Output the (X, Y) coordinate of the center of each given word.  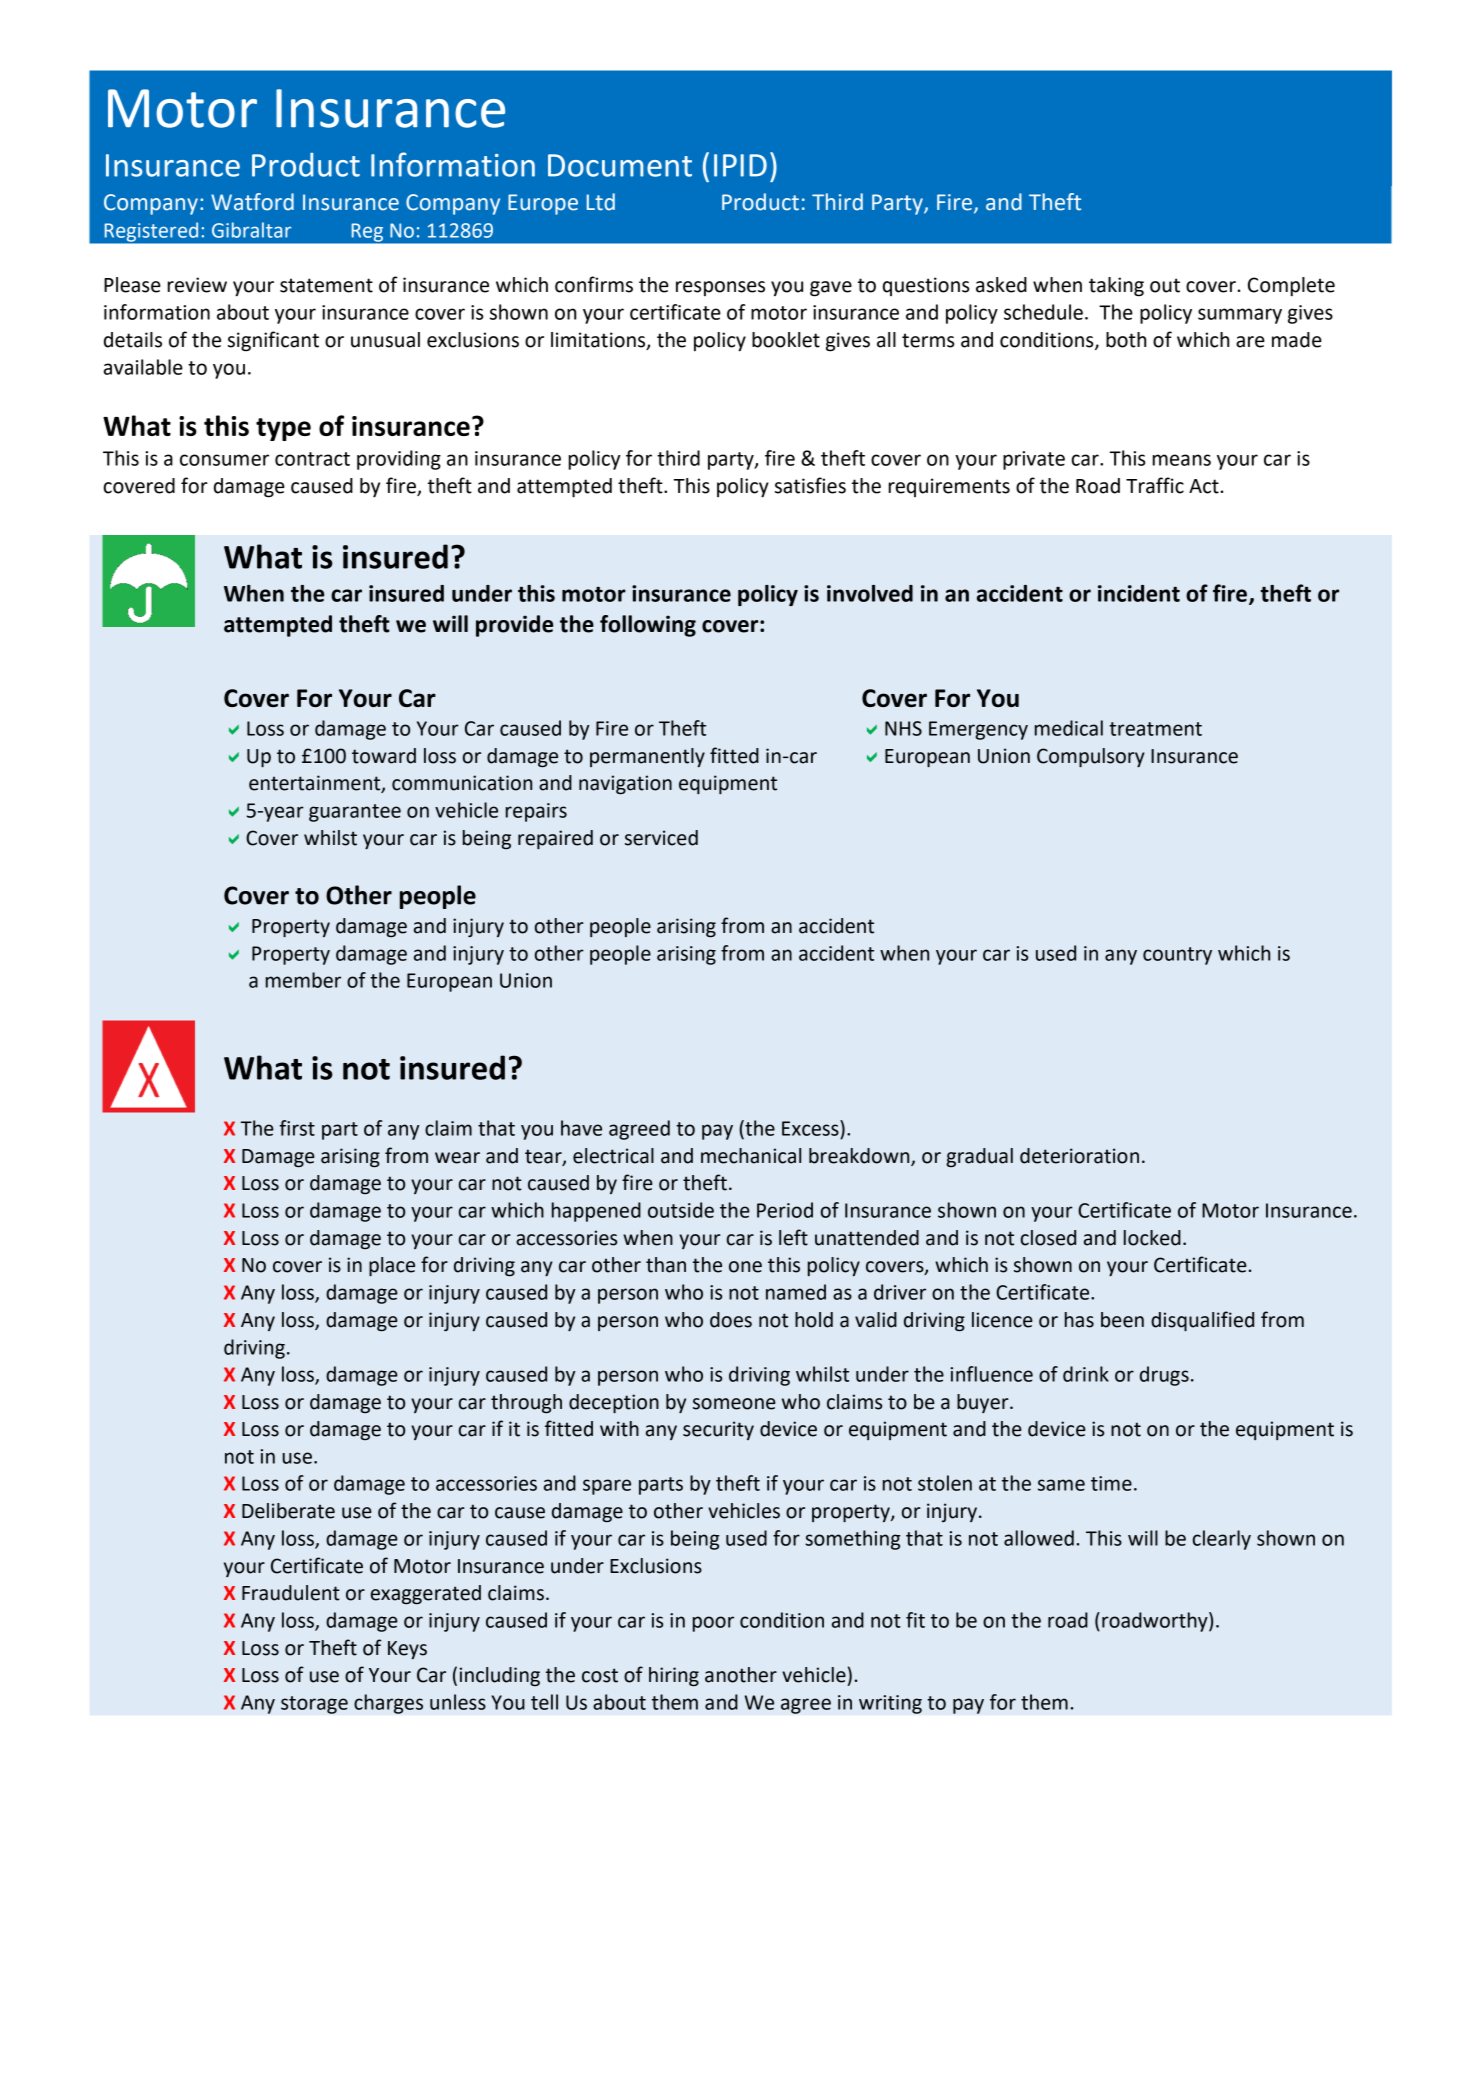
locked (1152, 1238)
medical (1069, 728)
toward (384, 756)
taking (1116, 287)
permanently (647, 757)
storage (314, 1705)
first (297, 1128)
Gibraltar (251, 230)
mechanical (751, 1156)
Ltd (601, 202)
